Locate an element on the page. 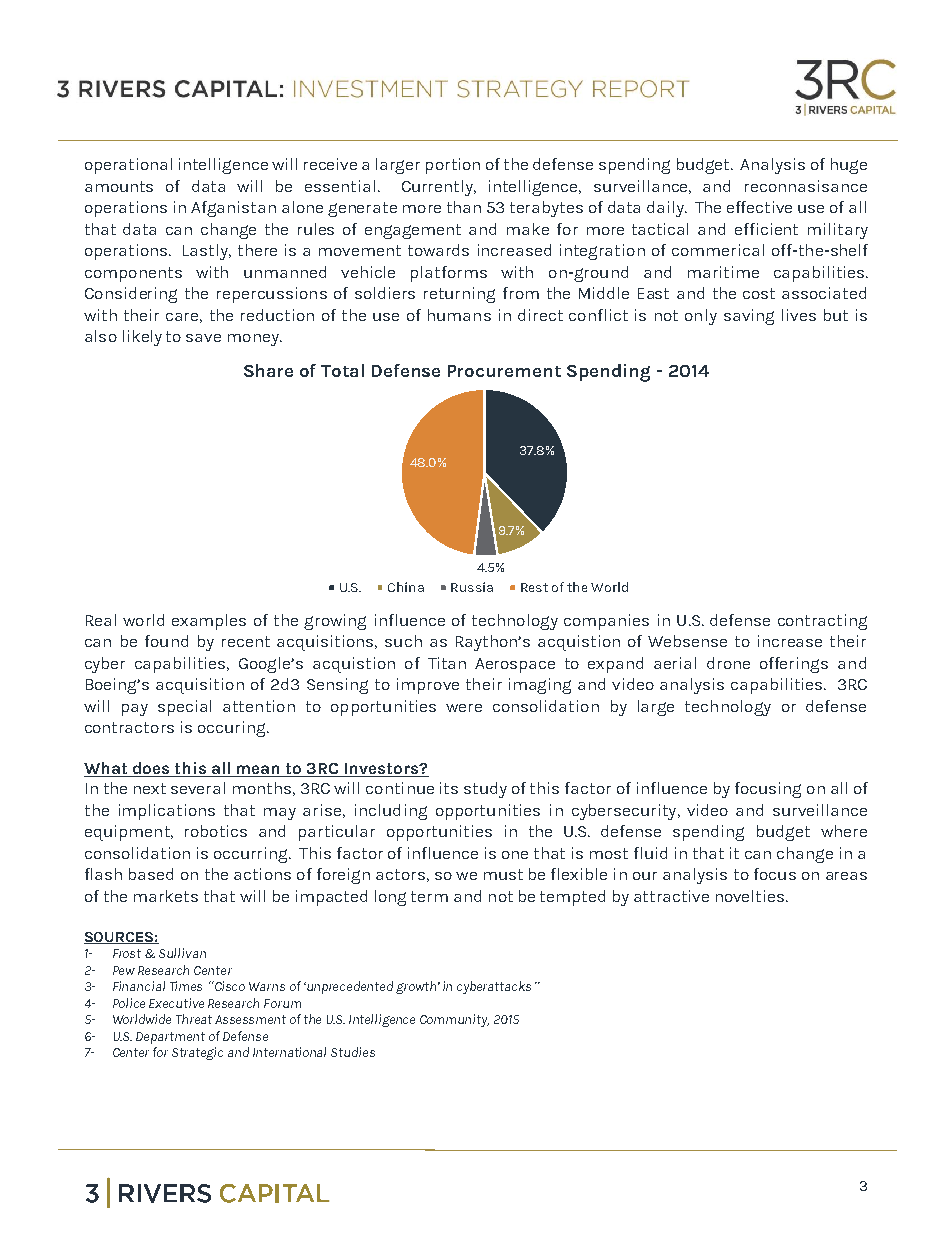  than is located at coordinates (464, 207).
